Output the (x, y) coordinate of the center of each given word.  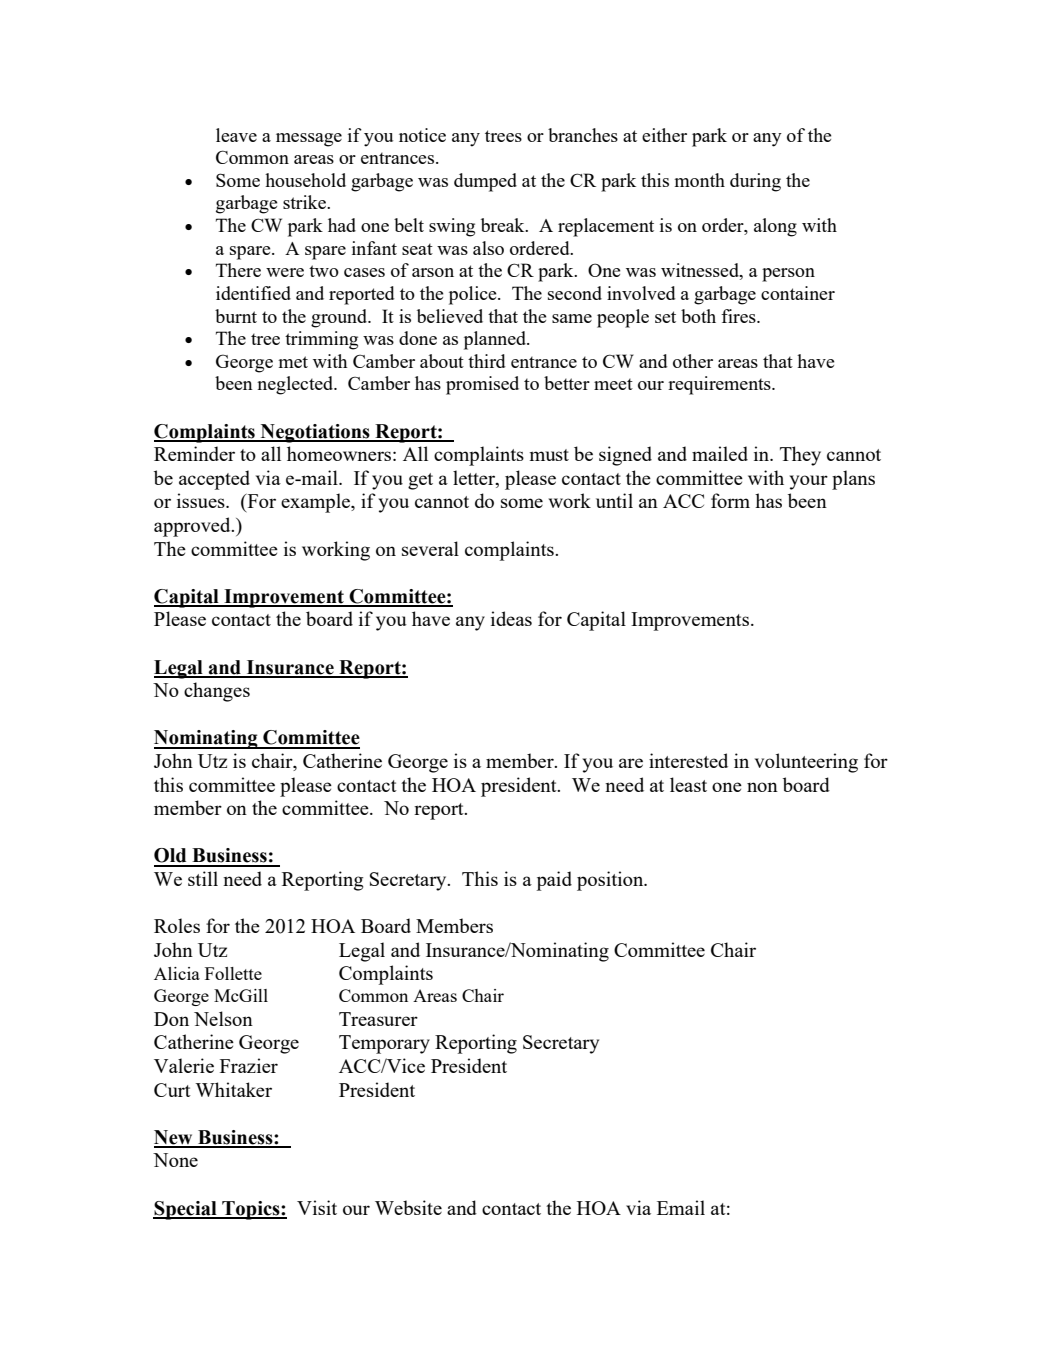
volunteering (806, 763)
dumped (485, 182)
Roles (177, 925)
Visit (317, 1207)
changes (217, 692)
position (611, 881)
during (755, 182)
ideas (511, 618)
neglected (296, 385)
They (800, 456)
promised (482, 385)
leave (236, 135)
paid (554, 881)
